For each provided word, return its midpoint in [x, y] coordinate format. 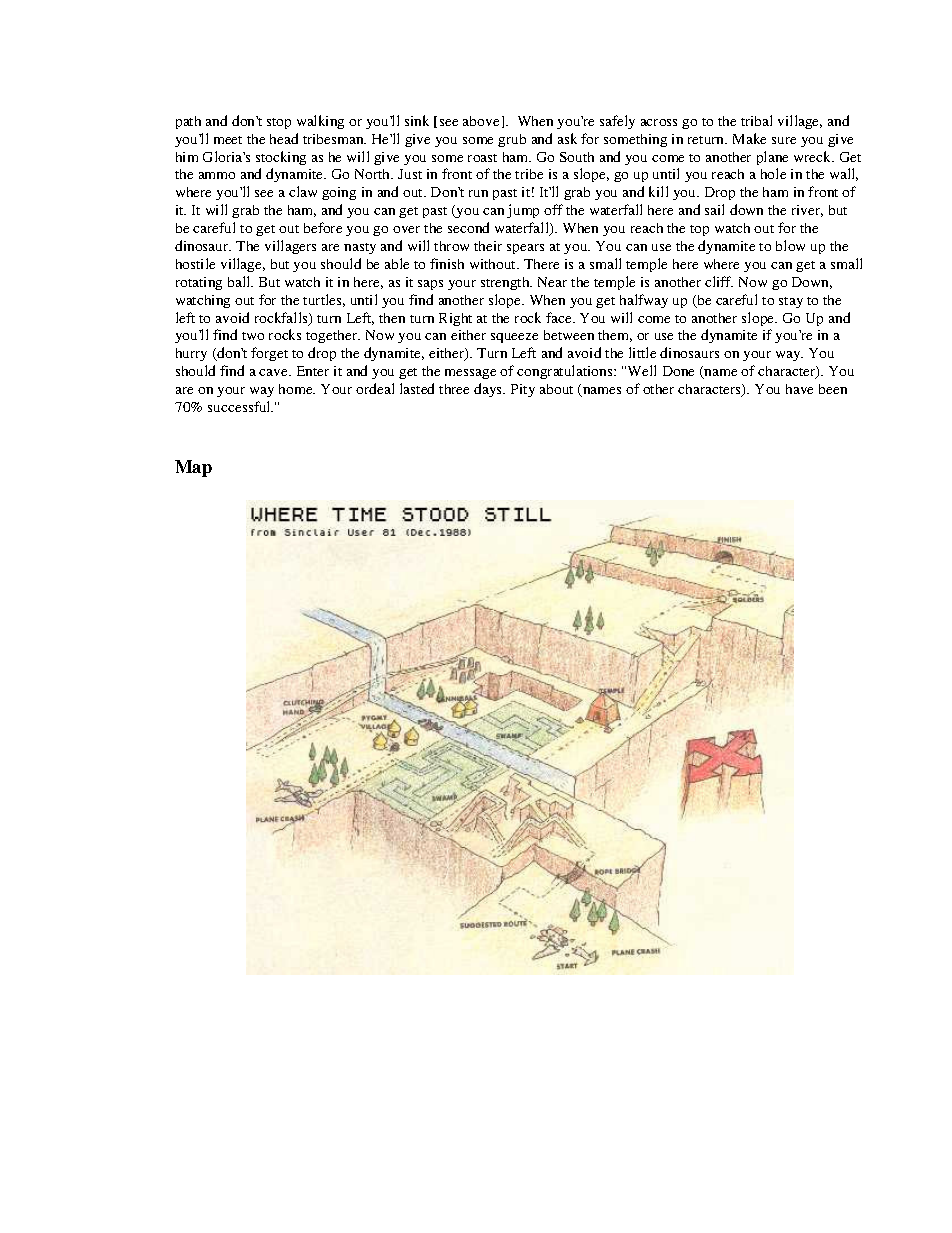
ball [240, 281]
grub [512, 140]
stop [279, 123]
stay [791, 302]
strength [506, 283]
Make [749, 138]
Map [193, 468]
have [799, 389]
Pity [523, 390]
